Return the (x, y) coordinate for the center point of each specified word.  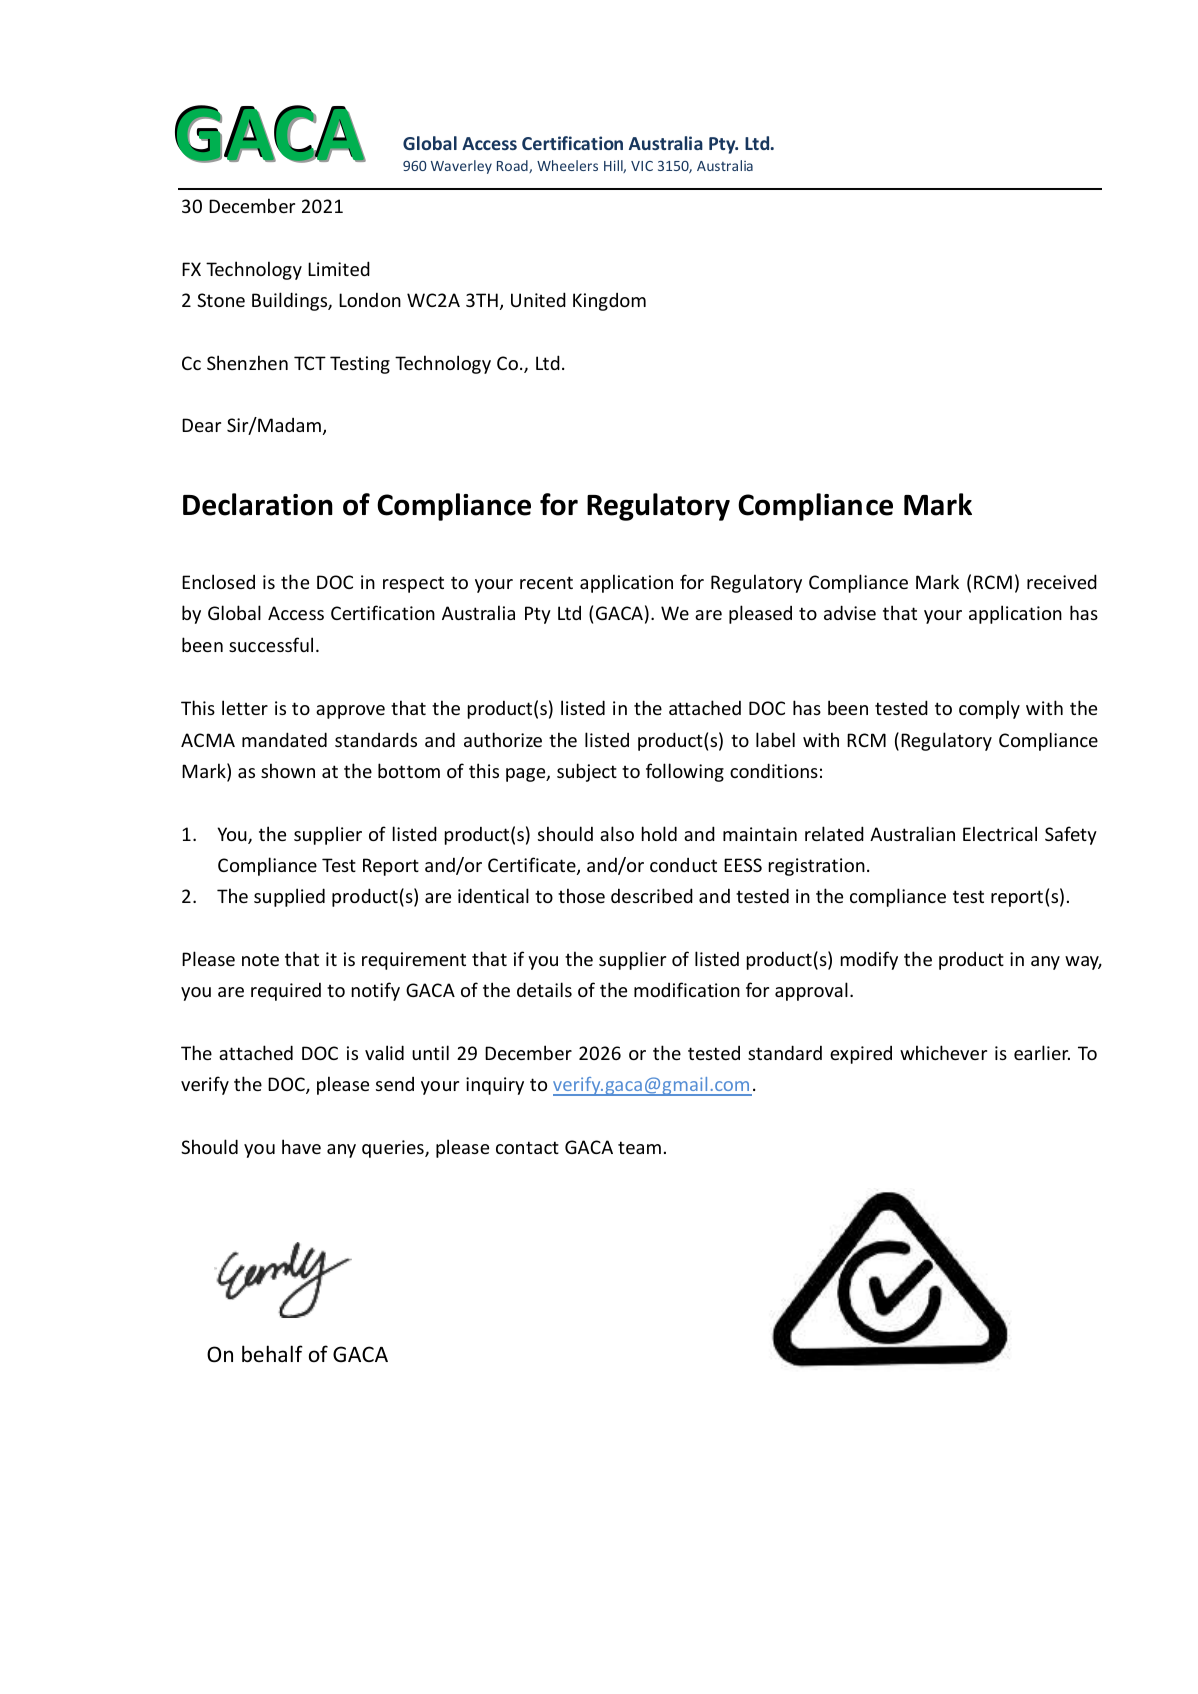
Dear (201, 425)
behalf (272, 1354)
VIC (642, 166)
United (538, 299)
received (1062, 581)
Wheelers (567, 165)
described (652, 895)
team (639, 1147)
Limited (339, 268)
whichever (943, 1052)
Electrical (1000, 833)
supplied (289, 897)
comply (989, 709)
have (301, 1146)
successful (271, 644)
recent (546, 582)
